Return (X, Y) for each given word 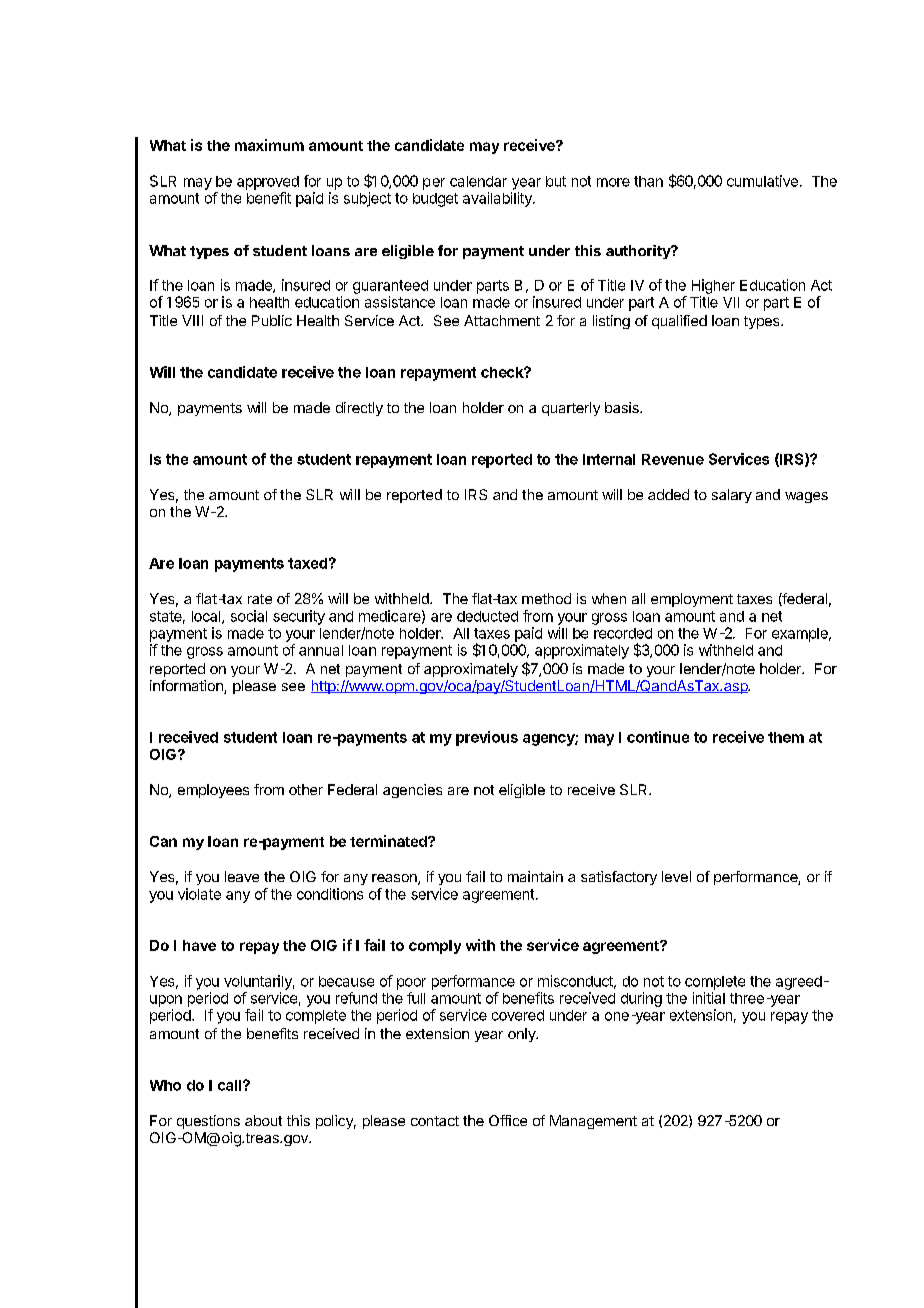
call (231, 1085)
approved (268, 183)
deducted (487, 616)
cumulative (762, 181)
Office (508, 1120)
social (249, 616)
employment (692, 600)
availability (498, 199)
